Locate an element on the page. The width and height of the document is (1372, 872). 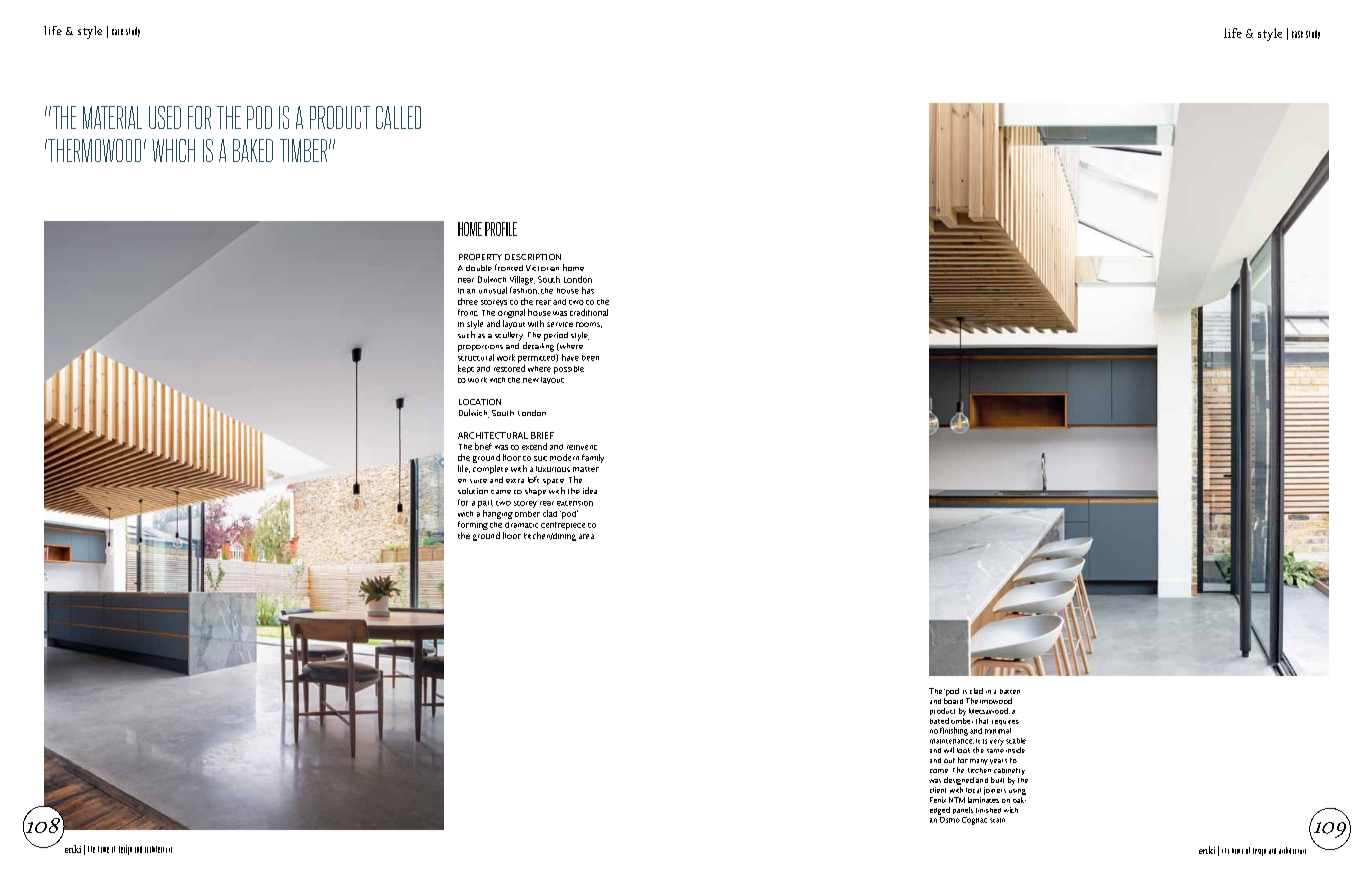
kept is located at coordinates (466, 369).
